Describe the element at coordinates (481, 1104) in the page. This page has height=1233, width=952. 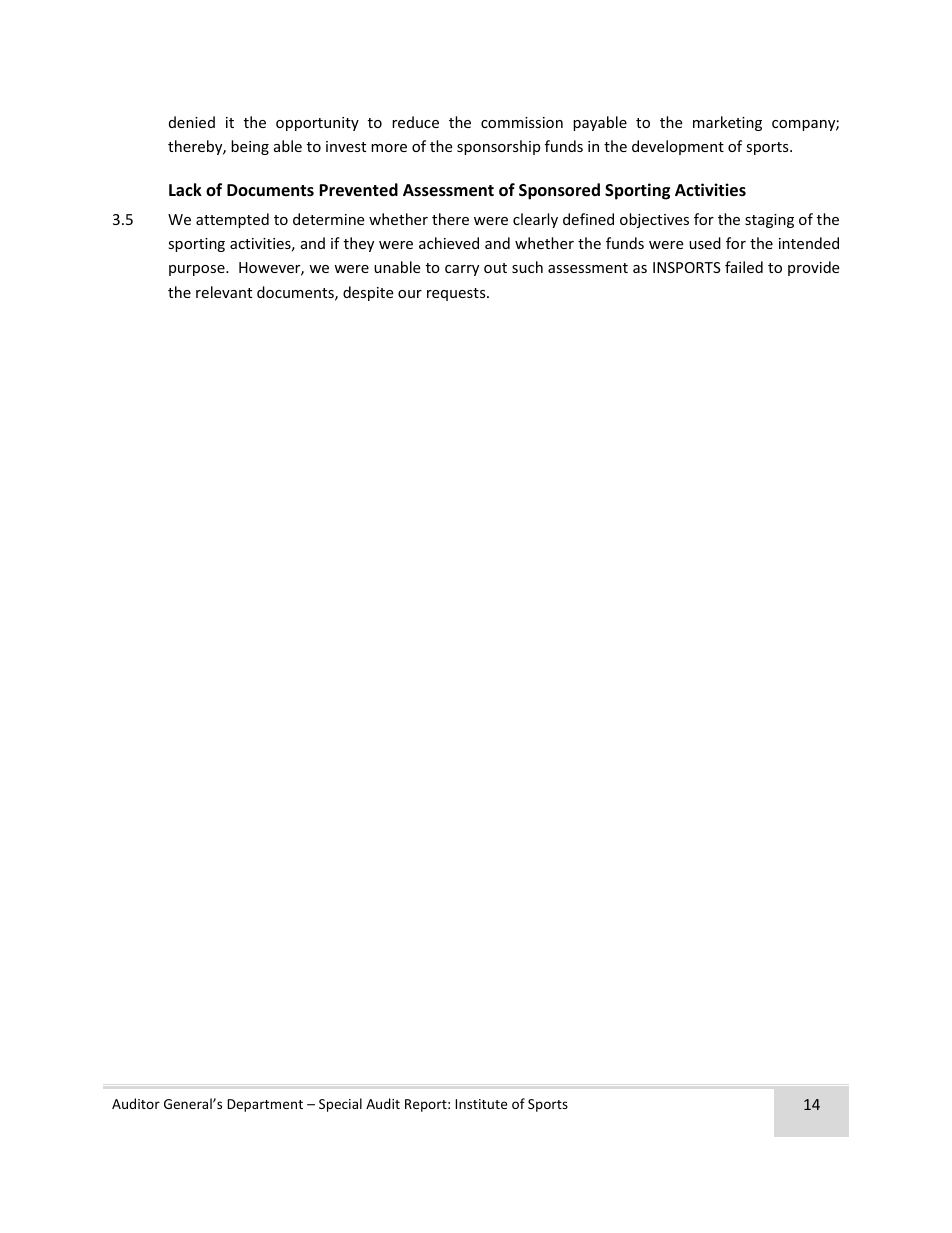
I see `Institute` at that location.
